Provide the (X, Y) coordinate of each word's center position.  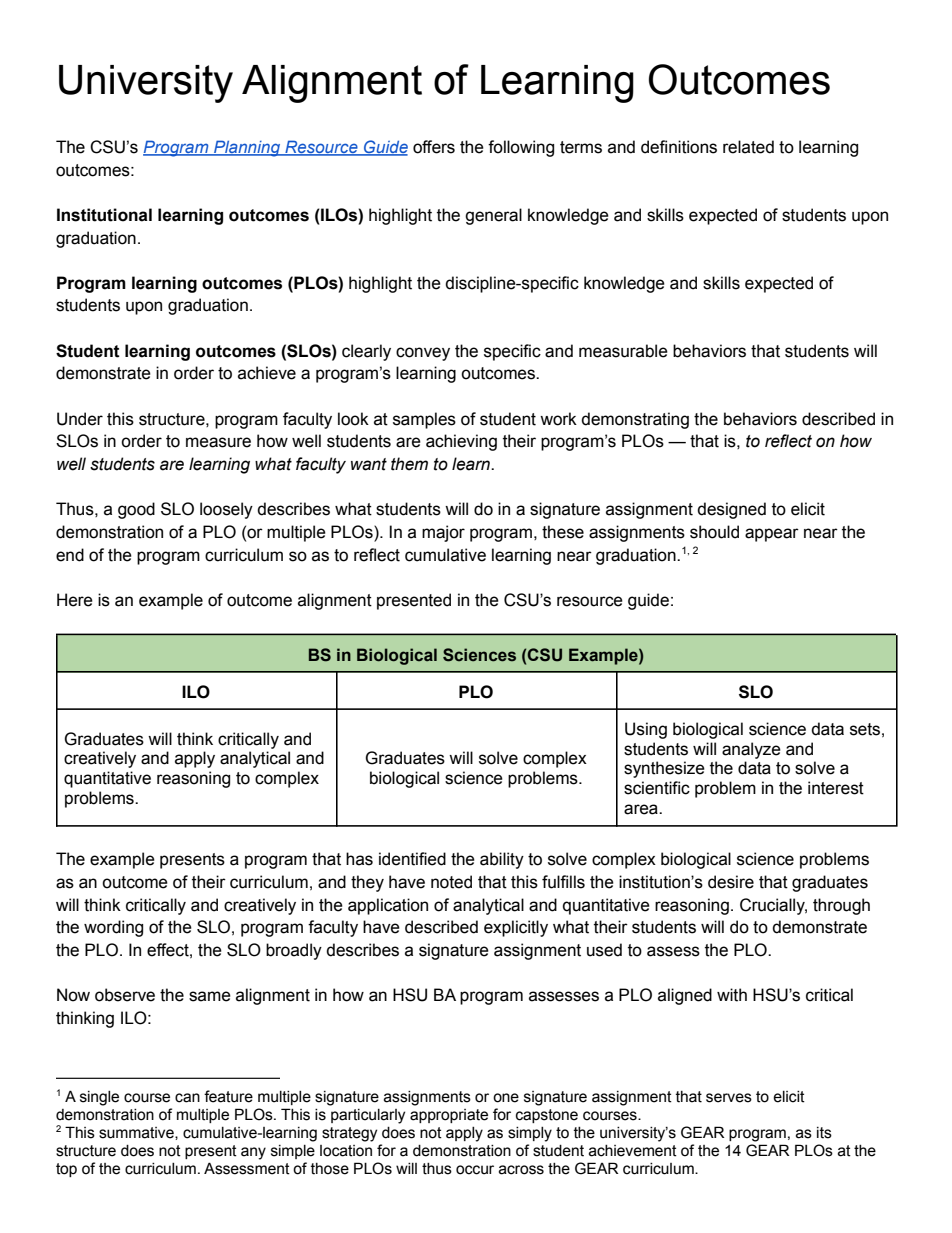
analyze (751, 750)
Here (75, 600)
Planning (247, 148)
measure (218, 442)
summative (137, 1133)
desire (731, 882)
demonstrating (635, 420)
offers (434, 147)
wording (113, 928)
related (748, 147)
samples (424, 420)
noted (451, 882)
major (443, 533)
